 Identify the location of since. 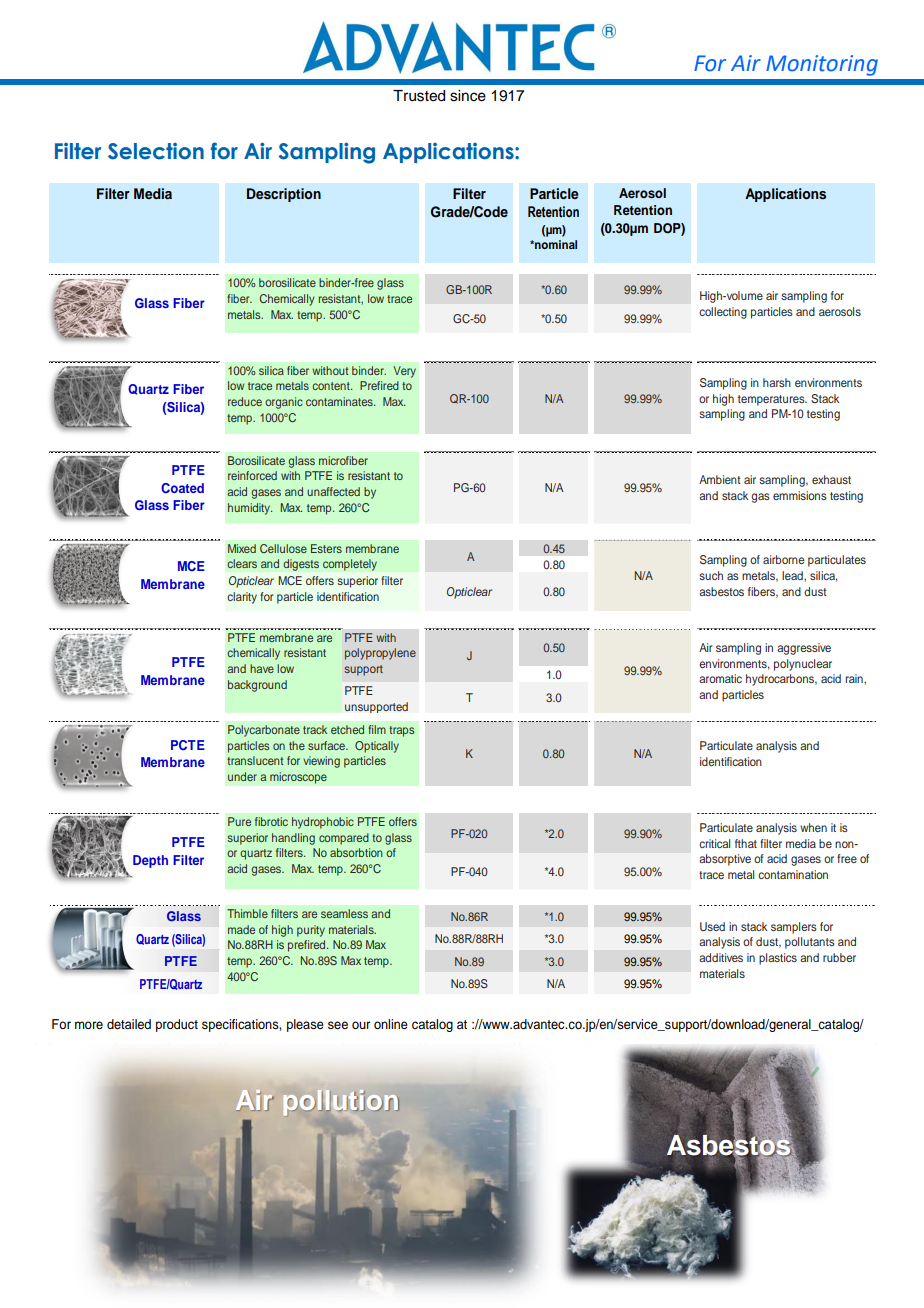
(468, 96).
